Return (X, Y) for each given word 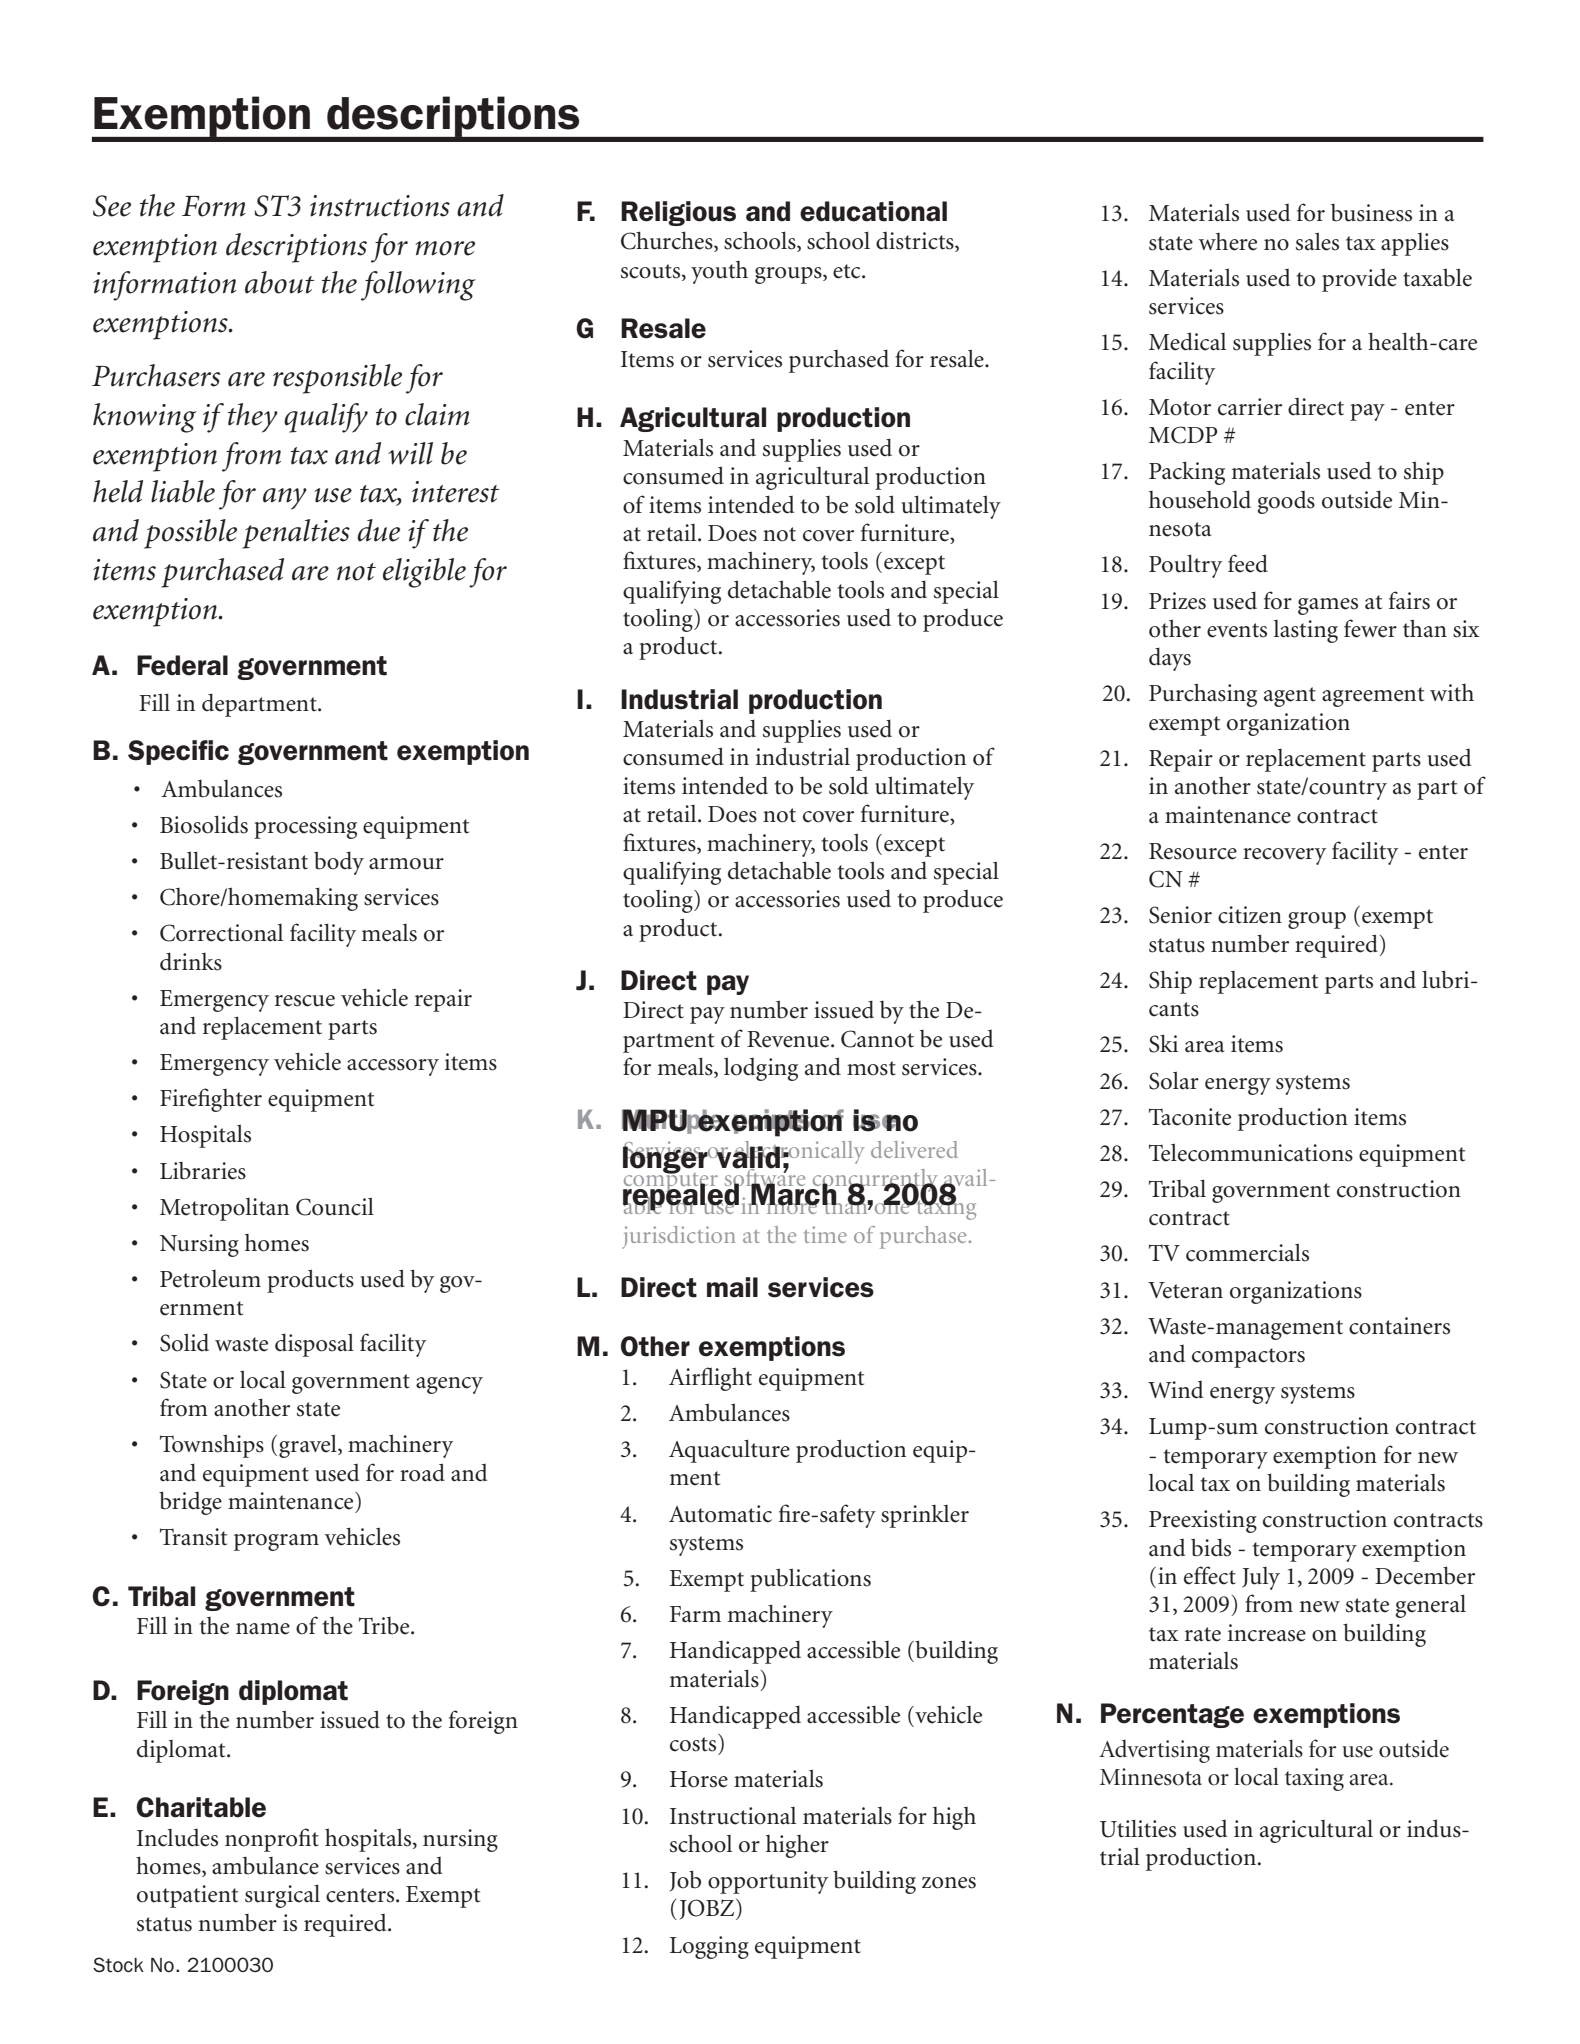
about (279, 282)
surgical (282, 1896)
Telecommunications (1251, 1152)
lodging (761, 1069)
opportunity (768, 1882)
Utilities (1138, 1828)
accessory (393, 1067)
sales (1317, 241)
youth (719, 272)
